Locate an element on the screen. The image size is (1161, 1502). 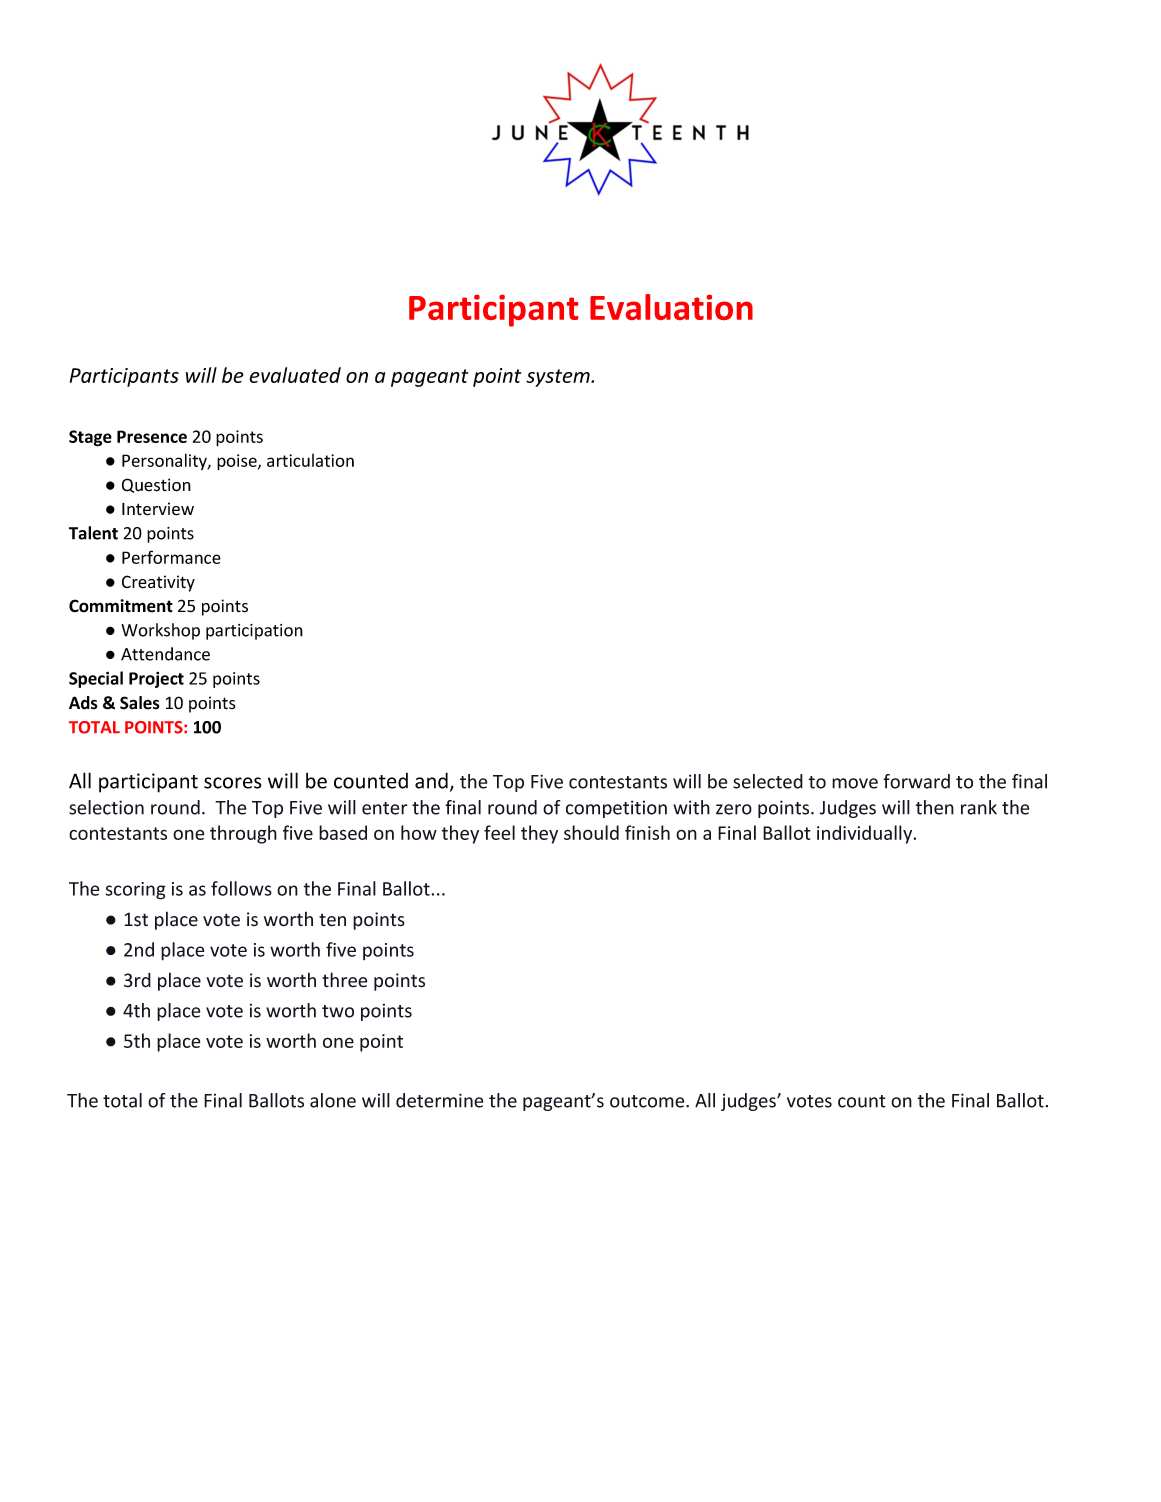
system is located at coordinates (559, 378).
